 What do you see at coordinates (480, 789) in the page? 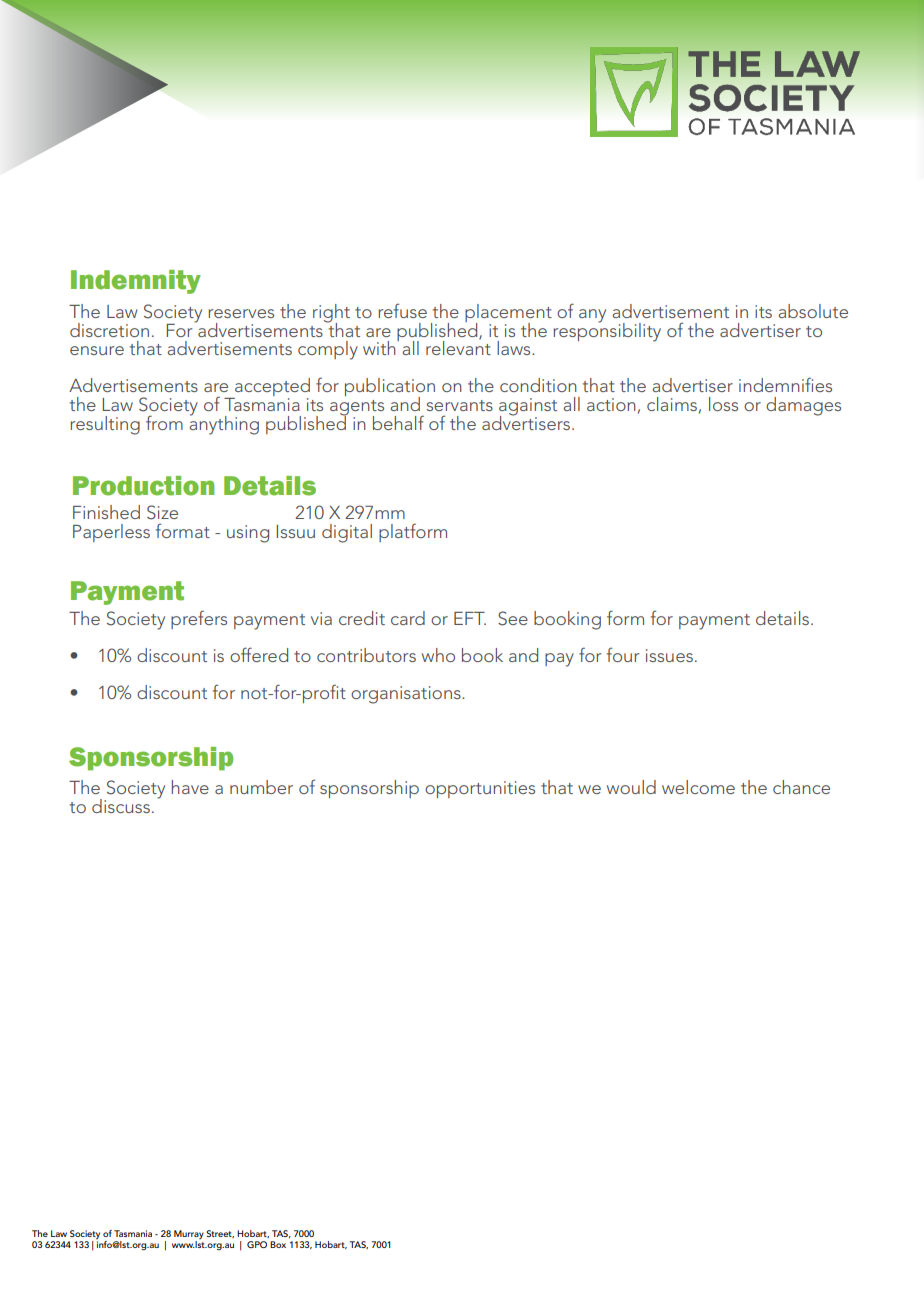
I see `opportunities` at bounding box center [480, 789].
